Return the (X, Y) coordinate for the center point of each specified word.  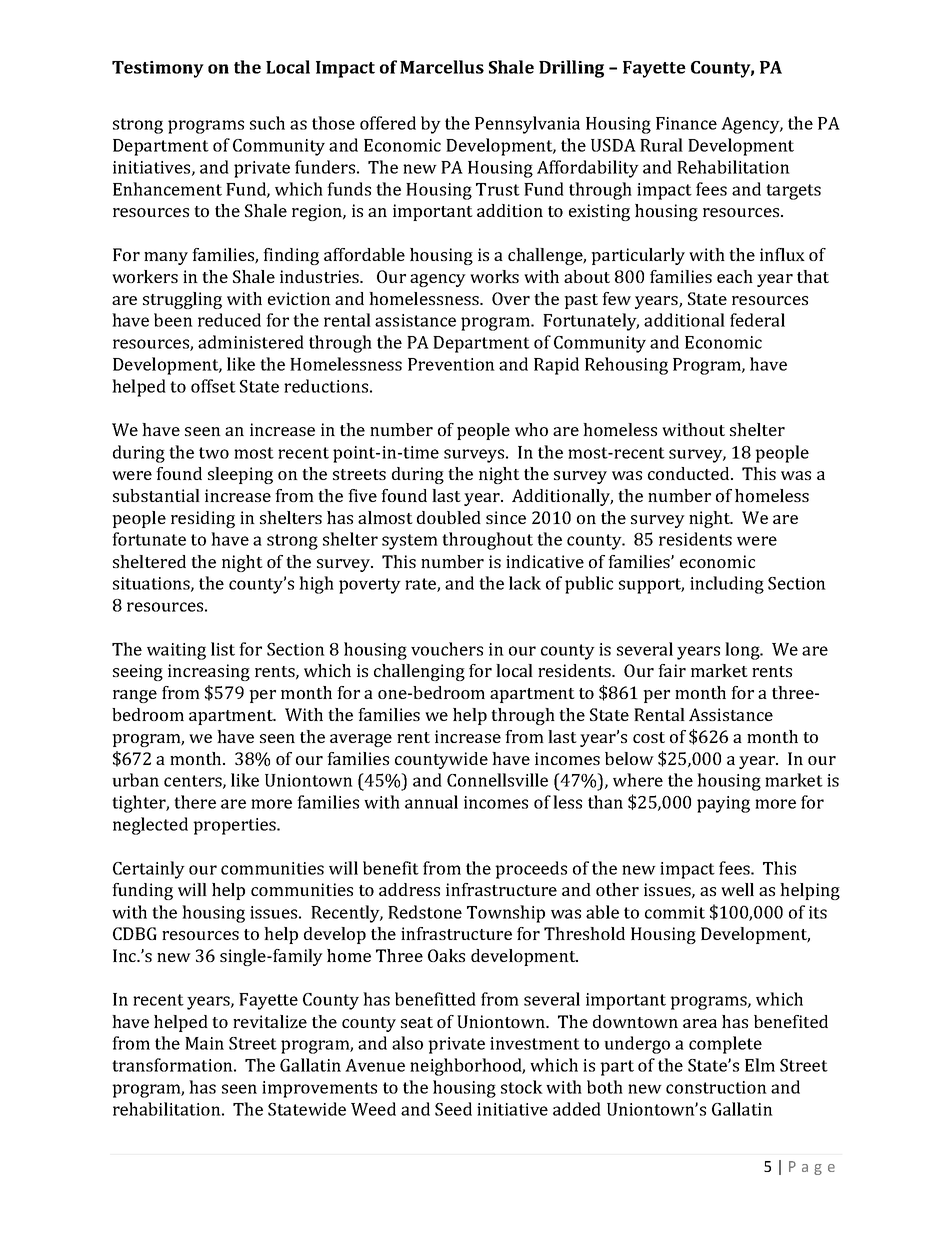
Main (204, 1043)
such (267, 123)
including (727, 585)
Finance (686, 123)
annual (431, 802)
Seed (453, 1109)
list (223, 649)
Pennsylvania (527, 125)
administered (251, 342)
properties (235, 826)
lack (525, 583)
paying (723, 804)
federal (757, 320)
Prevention (451, 364)
